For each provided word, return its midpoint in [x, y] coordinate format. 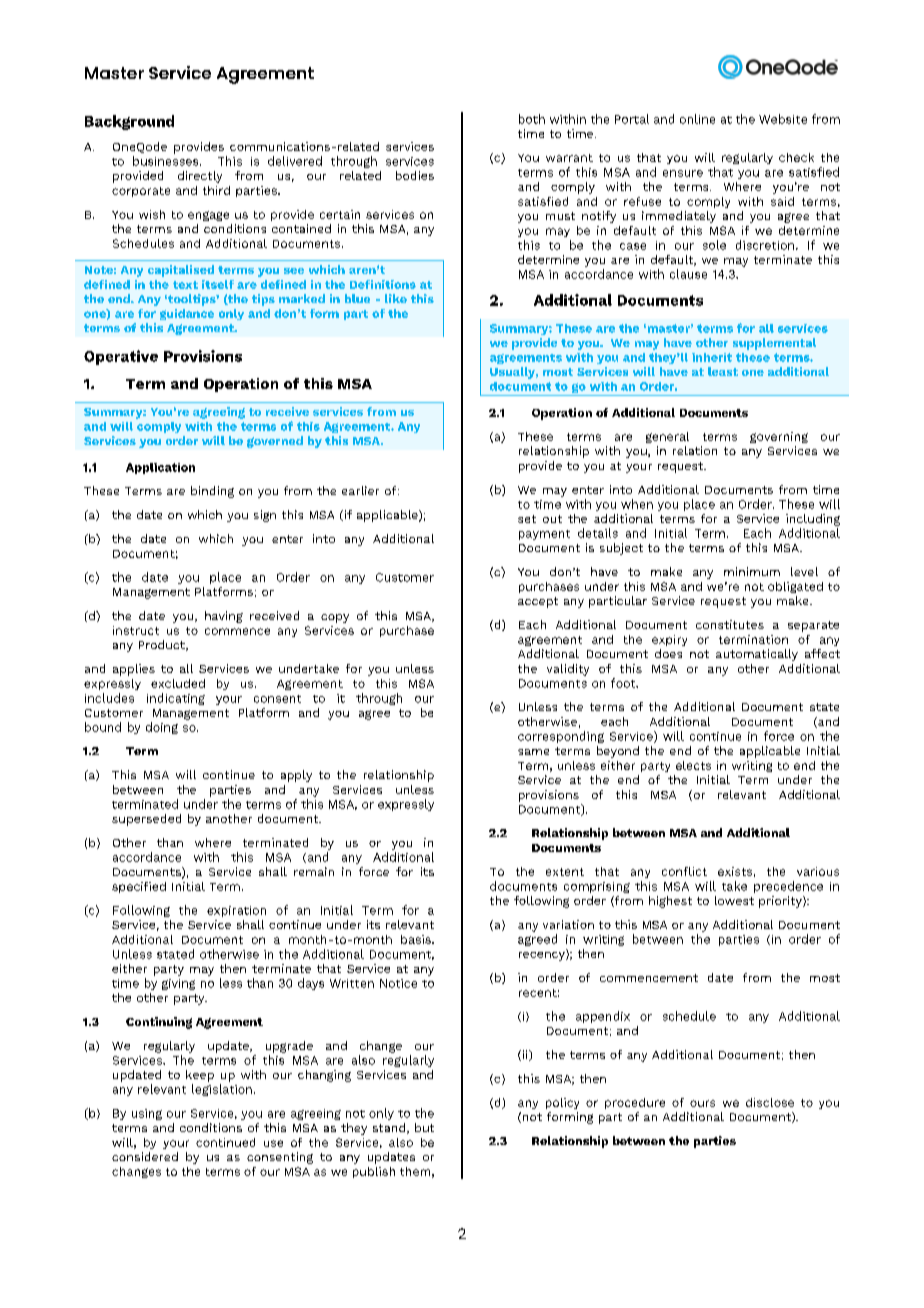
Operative [121, 357]
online [697, 119]
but [424, 1127]
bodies [415, 175]
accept [538, 602]
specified [139, 887]
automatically [757, 655]
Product [163, 645]
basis [417, 939]
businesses [167, 161]
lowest [734, 900]
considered [145, 1156]
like [396, 298]
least [723, 371]
